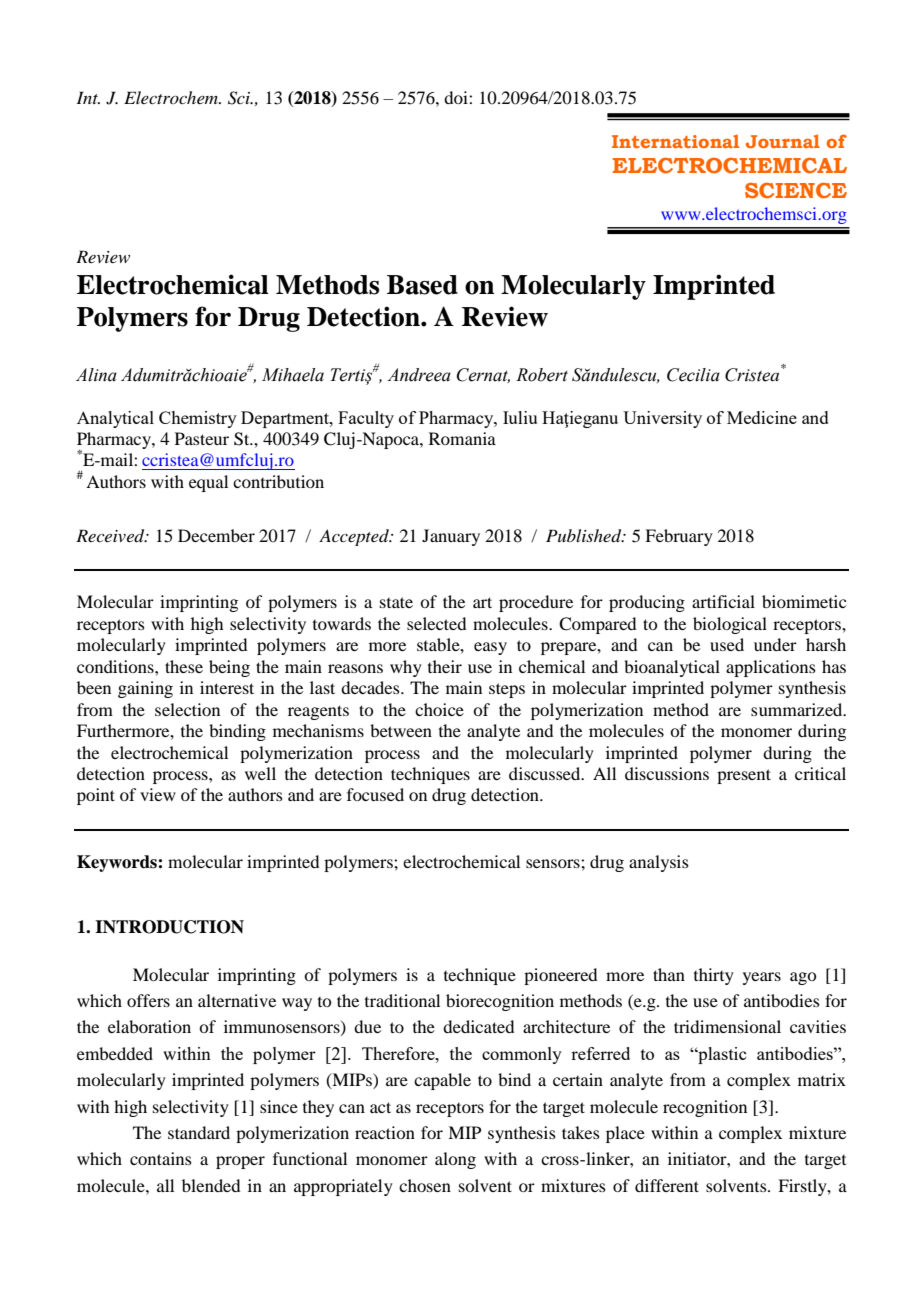  What do you see at coordinates (546, 773) in the screenshot?
I see `discussed` at bounding box center [546, 773].
